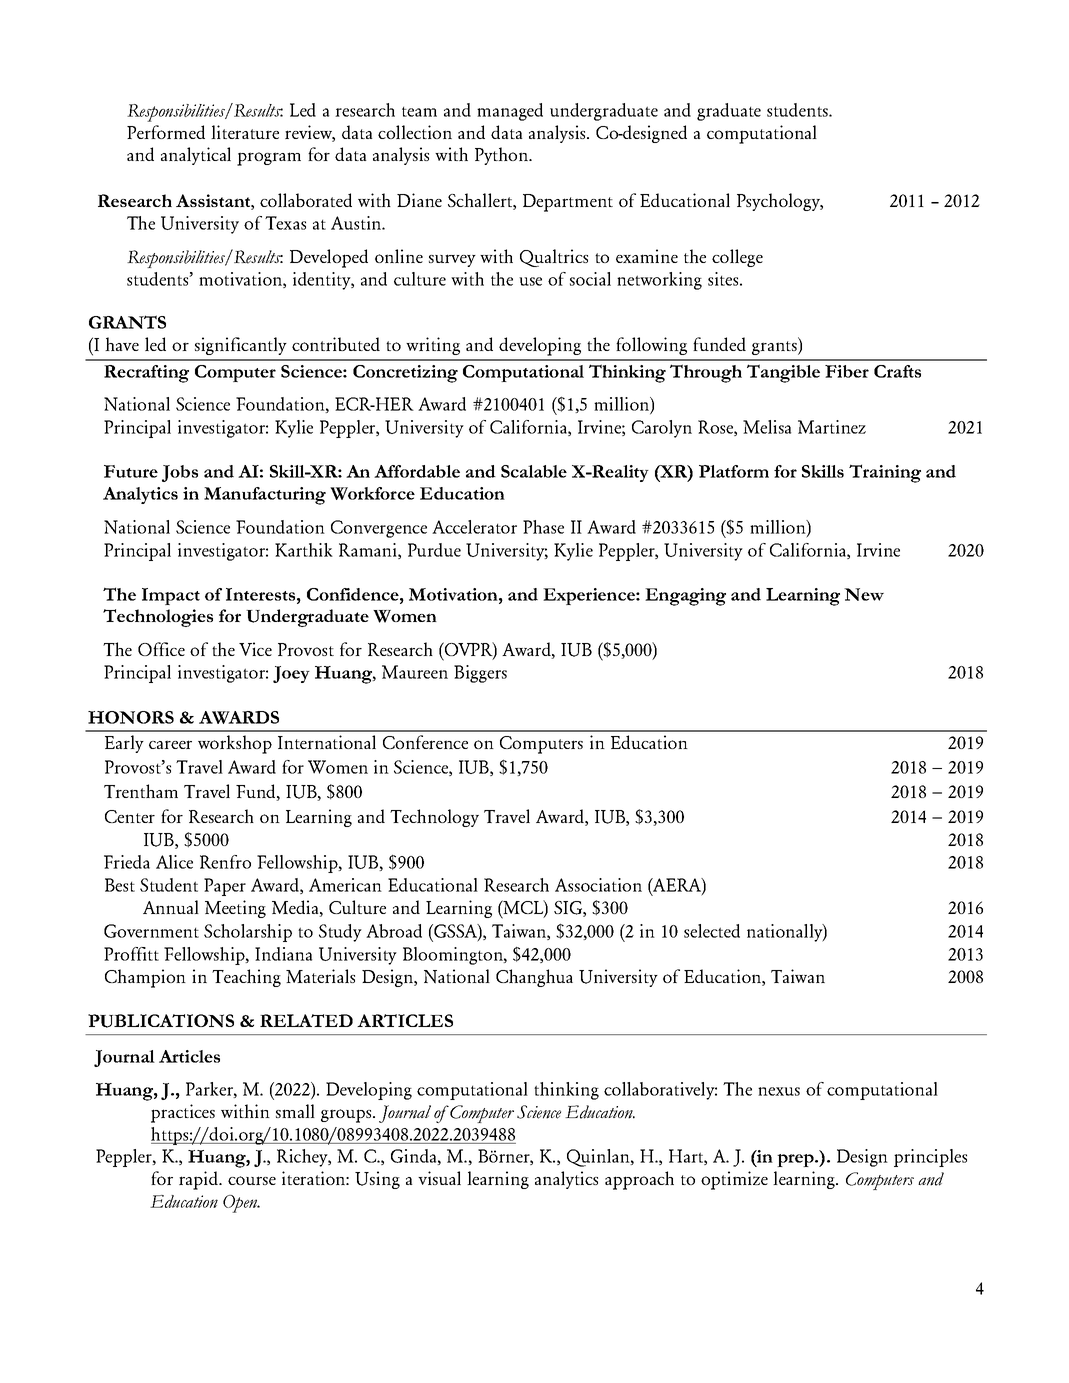 Image resolution: width=1069 pixels, height=1383 pixels. Describe the element at coordinates (415, 672) in the screenshot. I see `Maureen` at that location.
